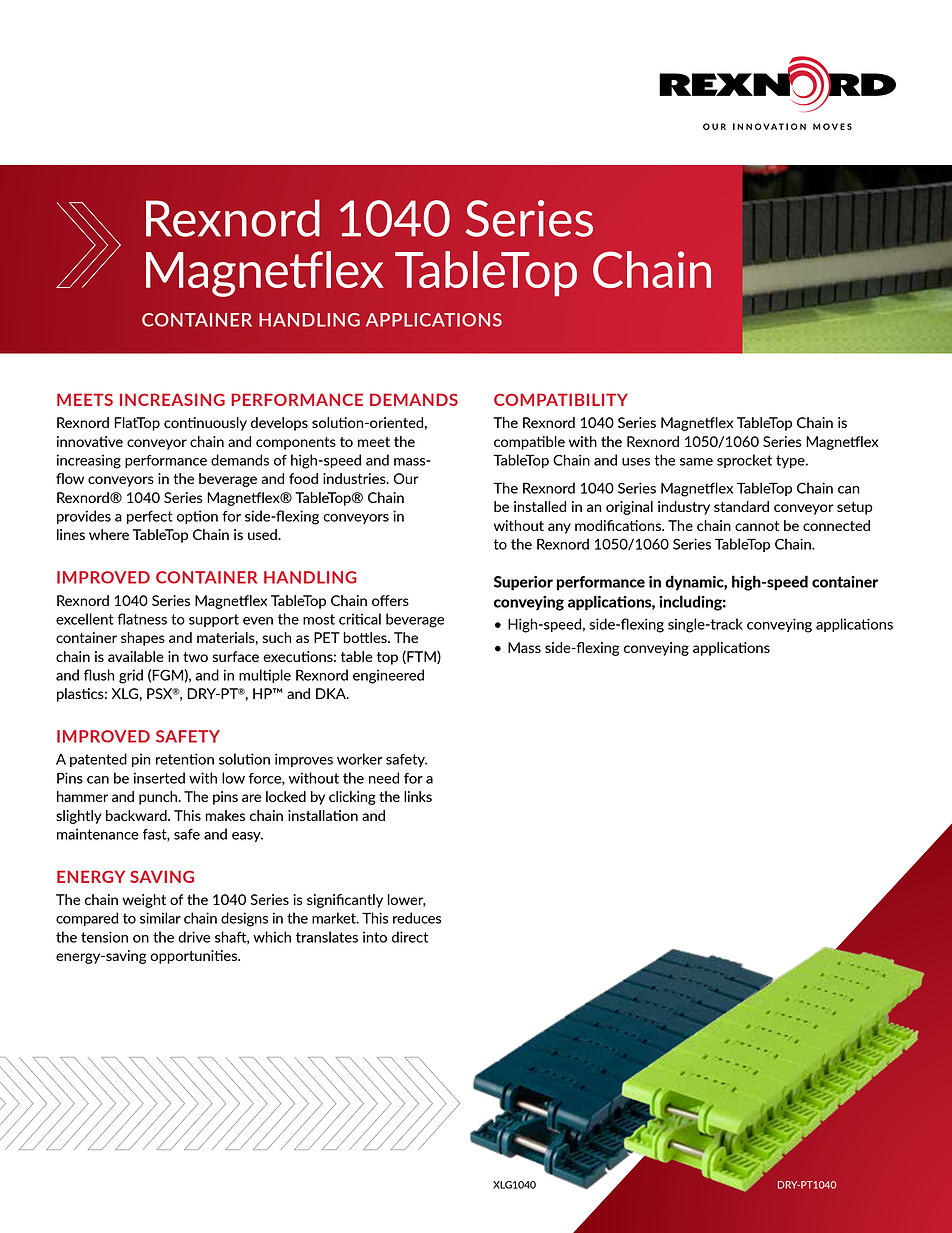 This page has height=1233, width=952. Describe the element at coordinates (418, 796) in the page. I see `links` at that location.
